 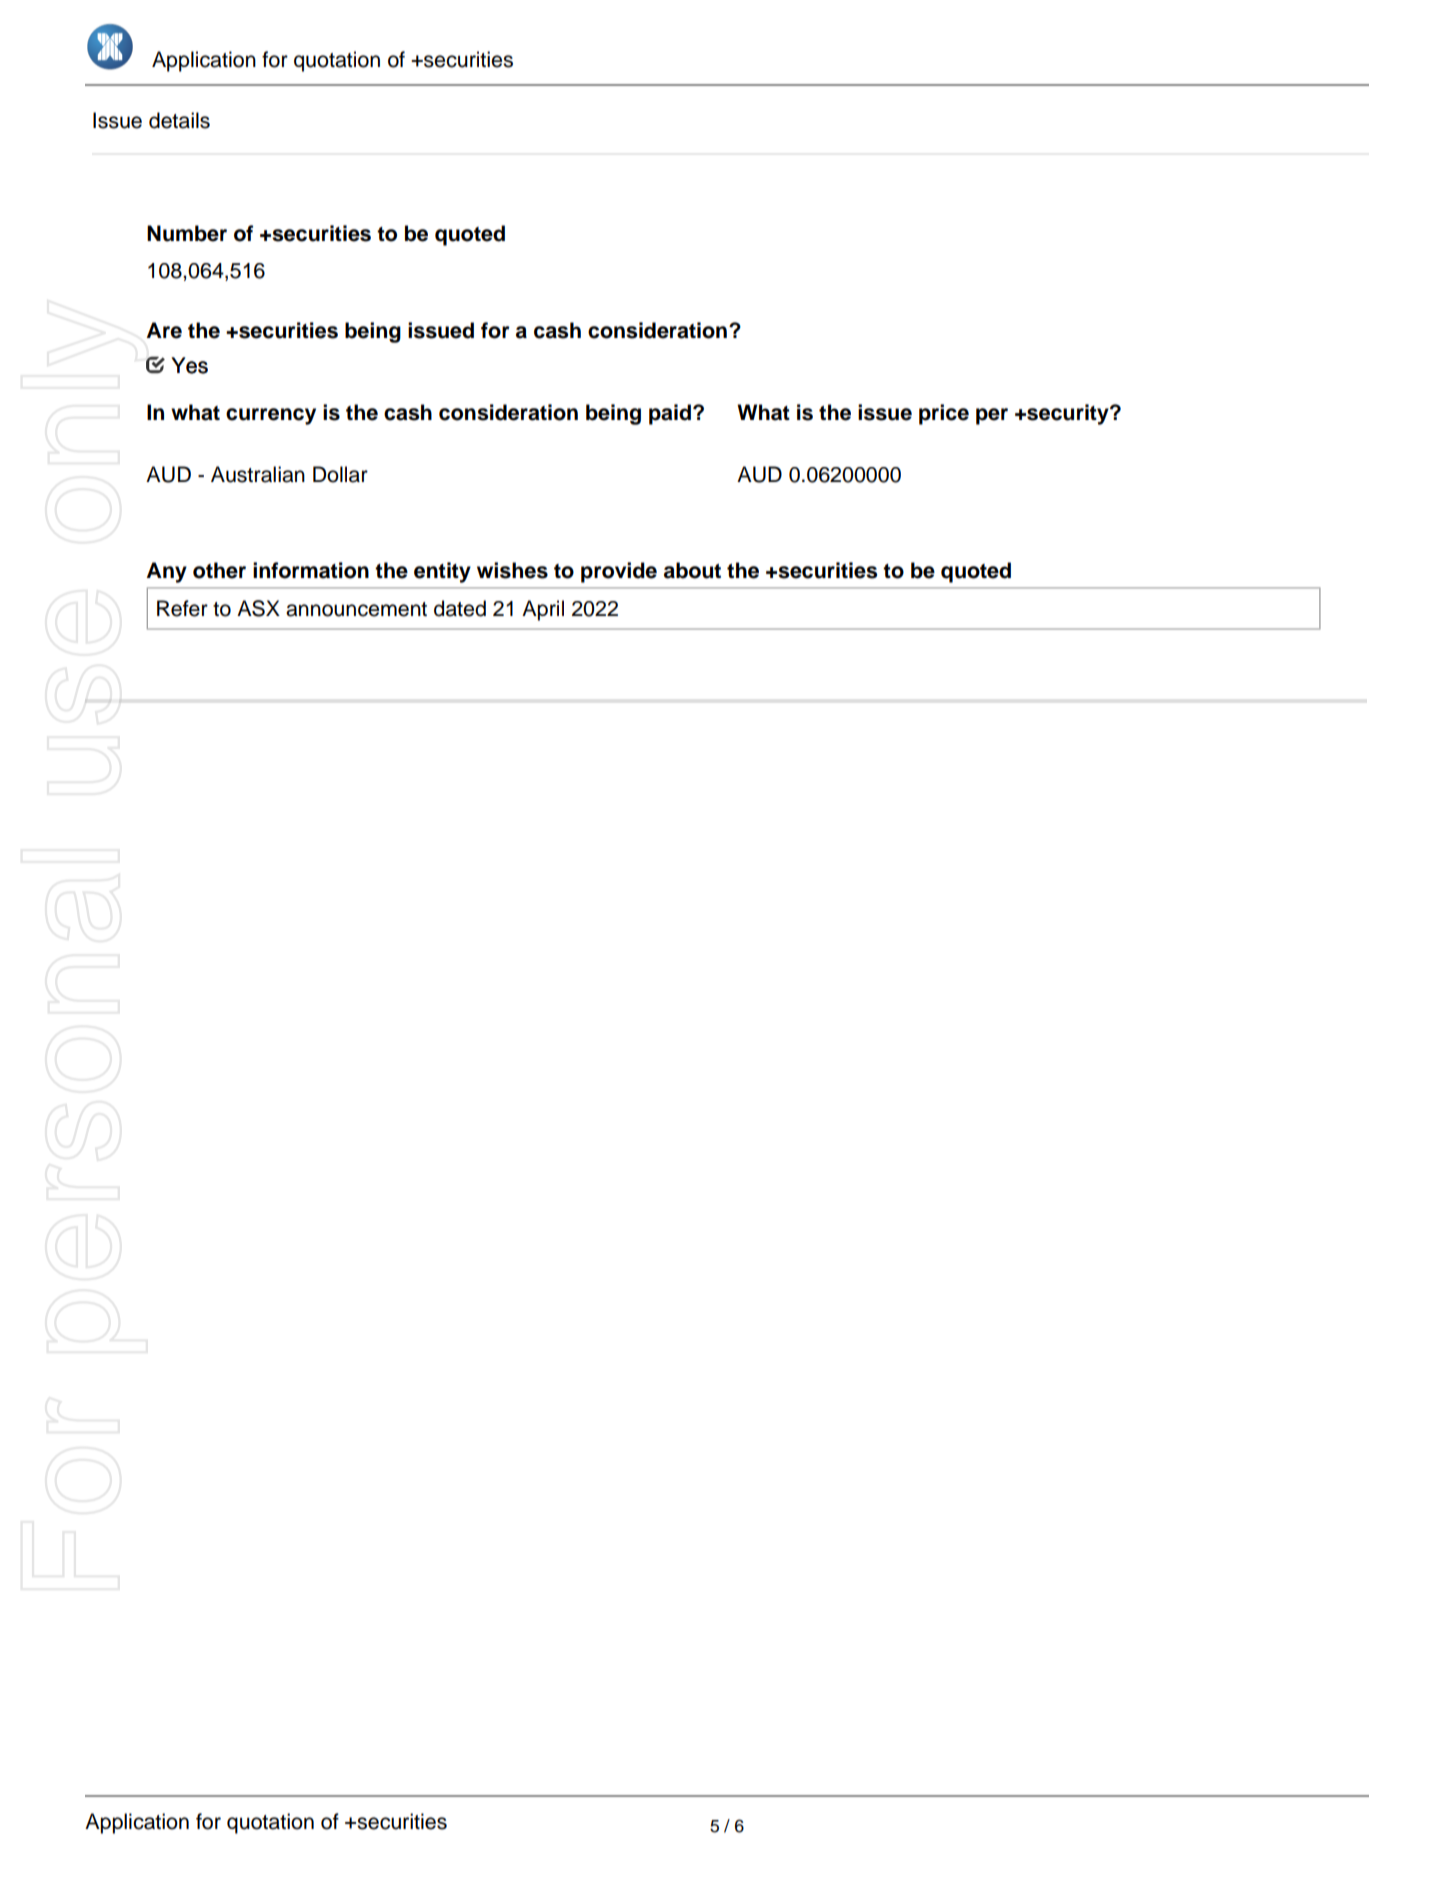 I want to click on provide, so click(x=619, y=572).
